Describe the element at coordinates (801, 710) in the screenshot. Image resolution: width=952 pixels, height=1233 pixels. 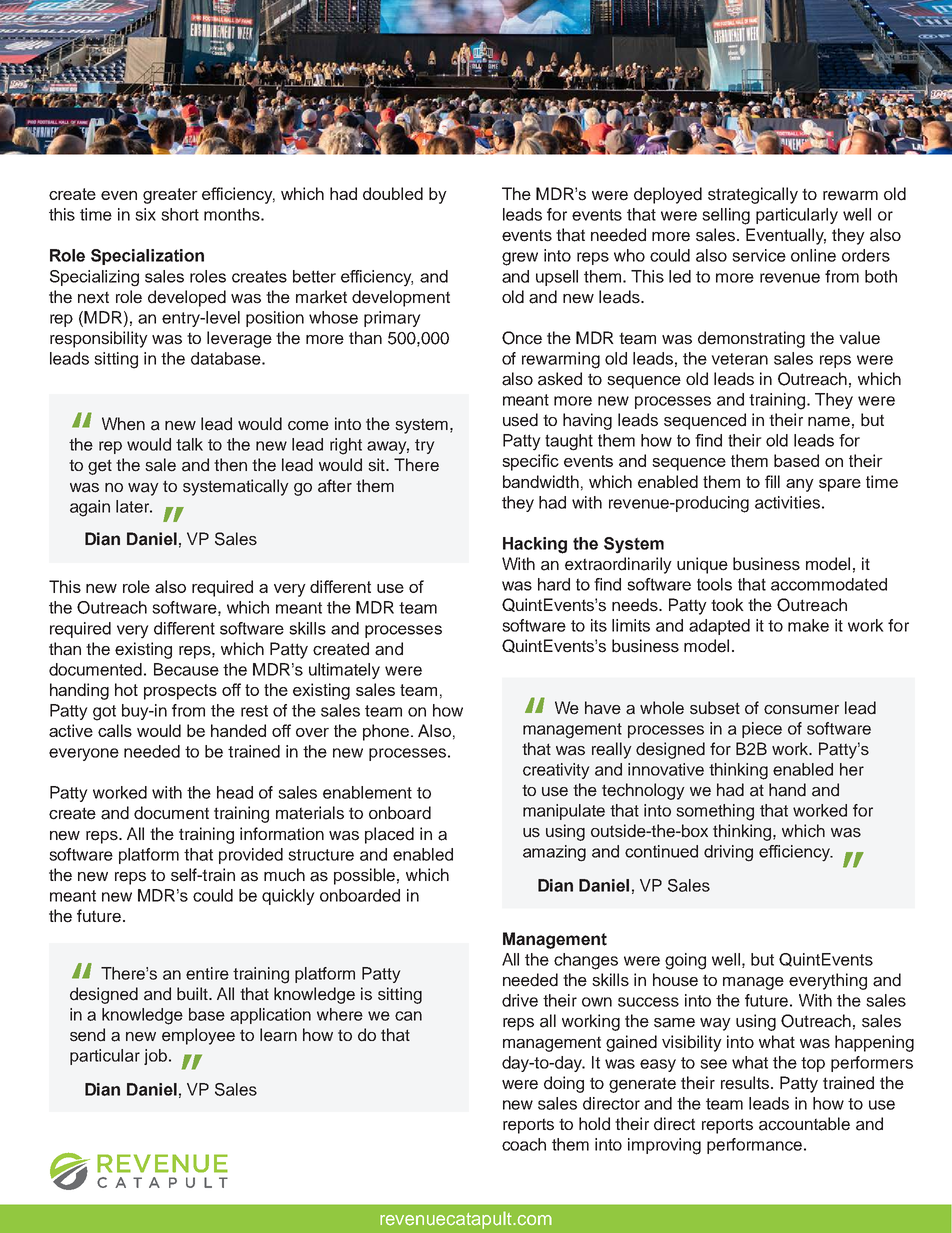
I see `consumer` at that location.
